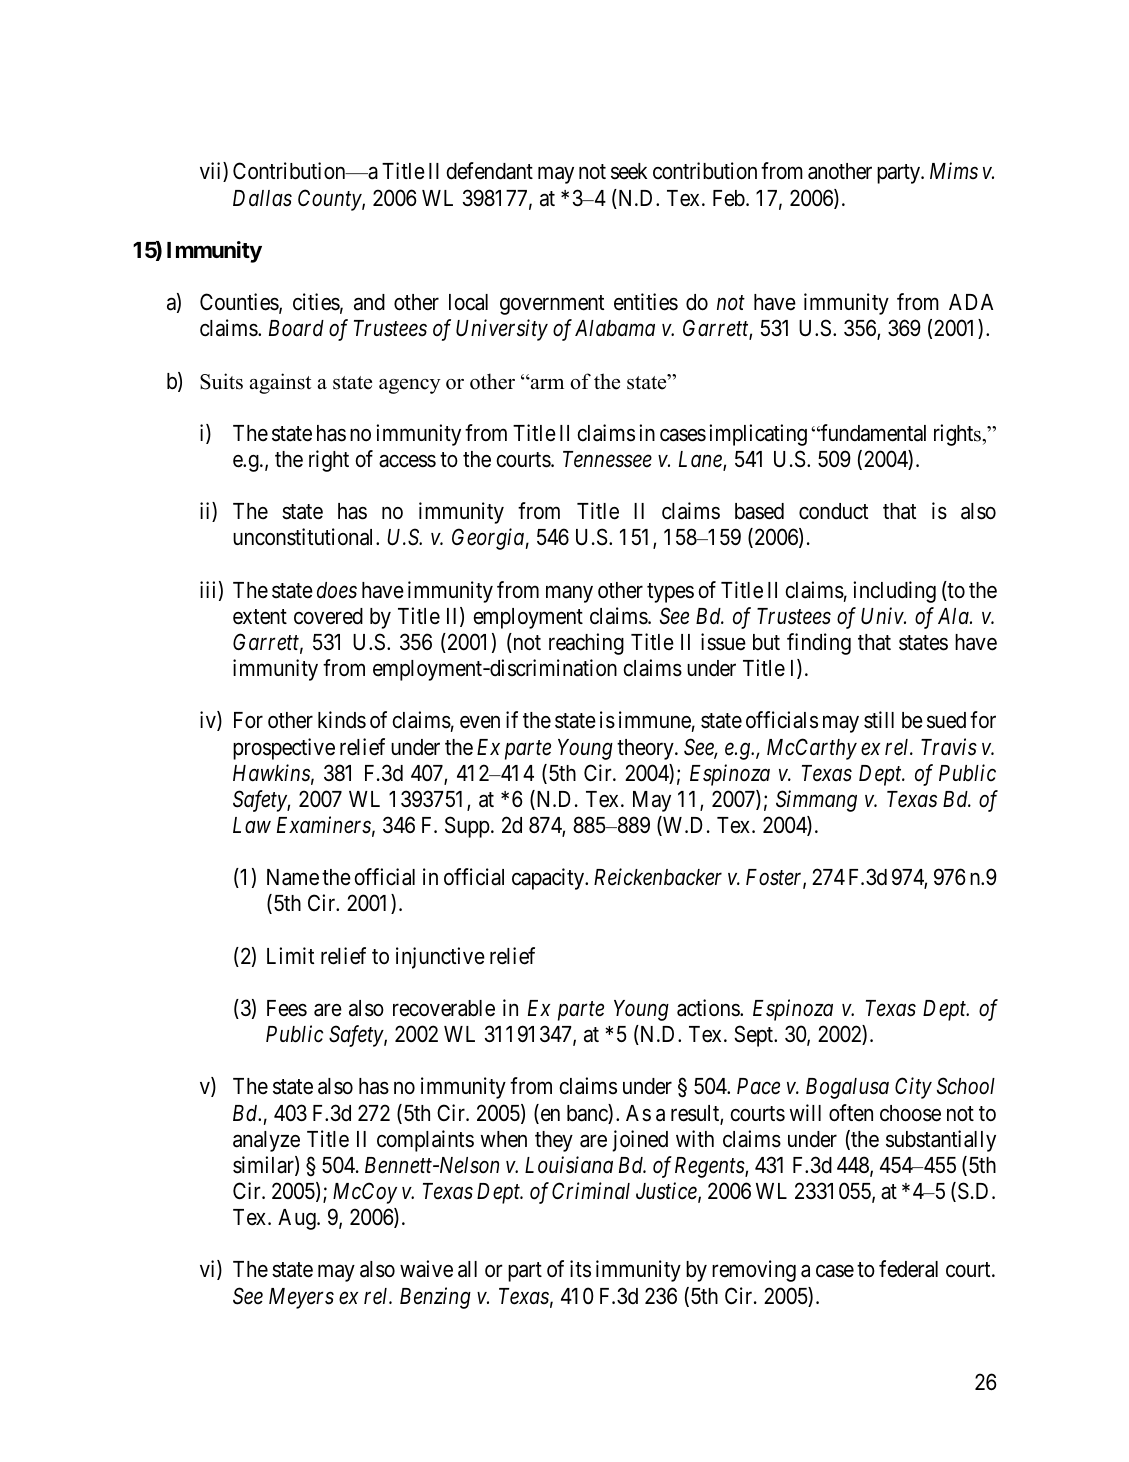 The image size is (1129, 1462). What do you see at coordinates (879, 720) in the image?
I see `still` at bounding box center [879, 720].
